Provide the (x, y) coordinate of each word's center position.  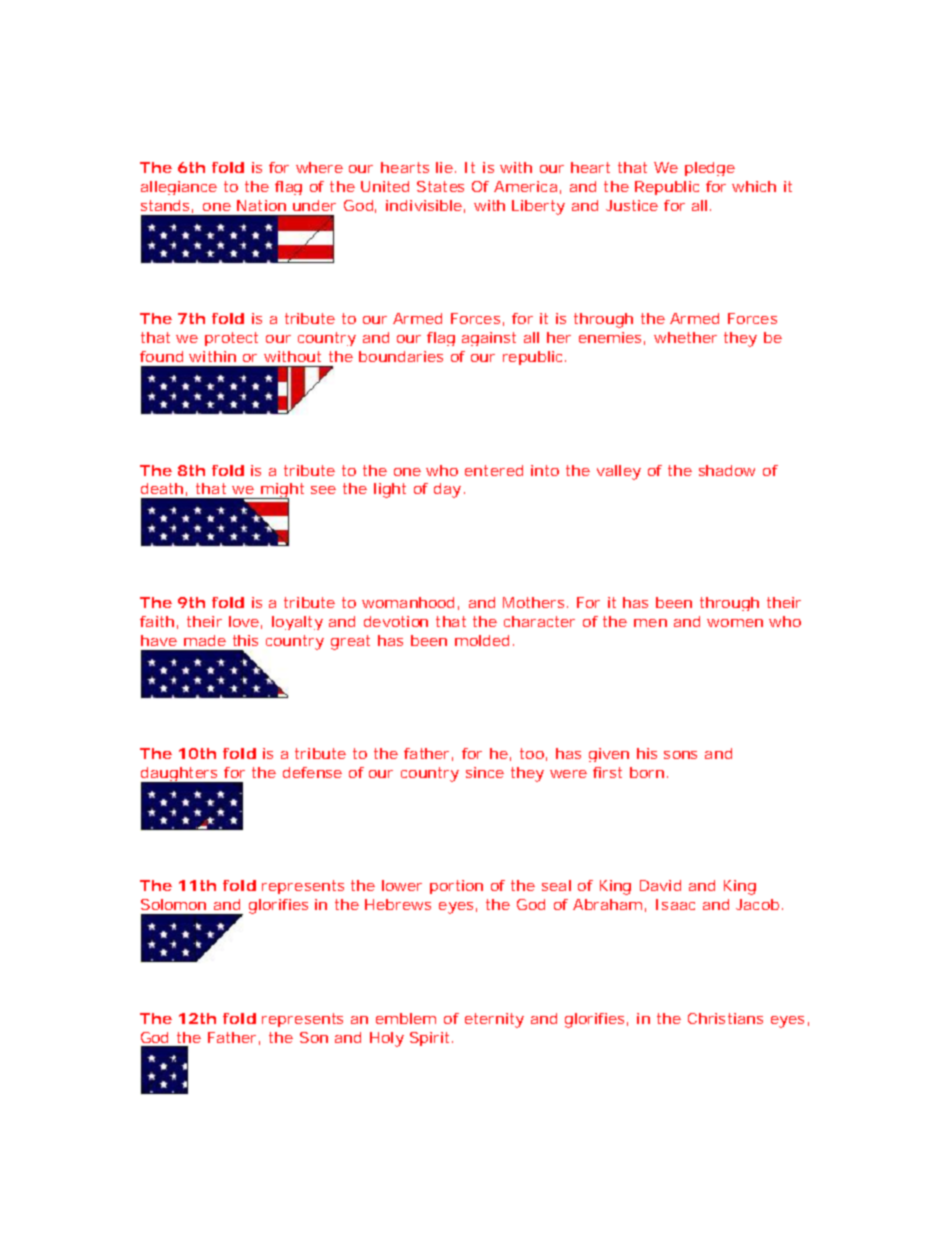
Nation (261, 205)
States (440, 186)
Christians (725, 1018)
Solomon (173, 904)
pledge (710, 169)
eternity (494, 1020)
